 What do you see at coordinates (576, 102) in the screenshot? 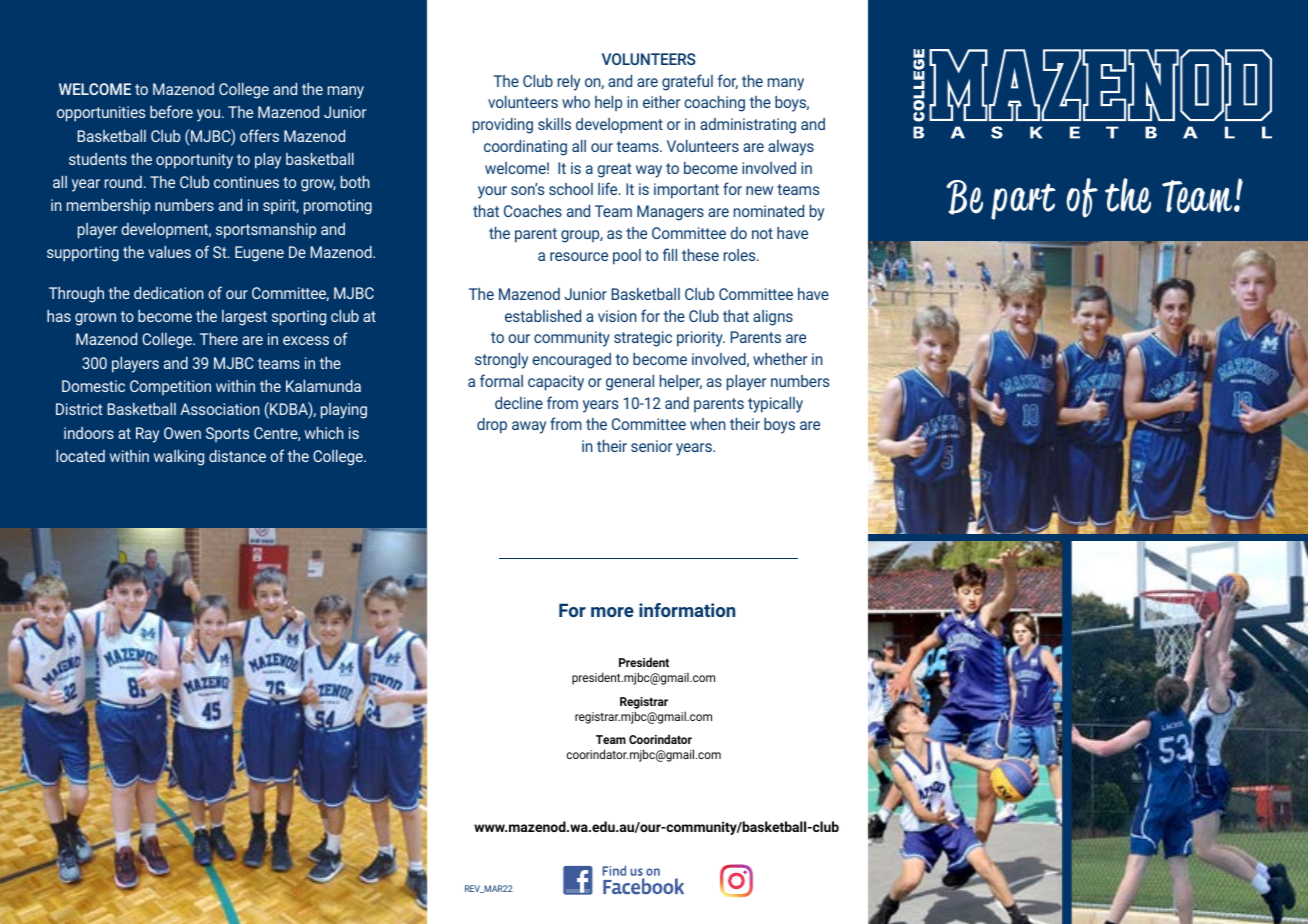
I see `who` at bounding box center [576, 102].
